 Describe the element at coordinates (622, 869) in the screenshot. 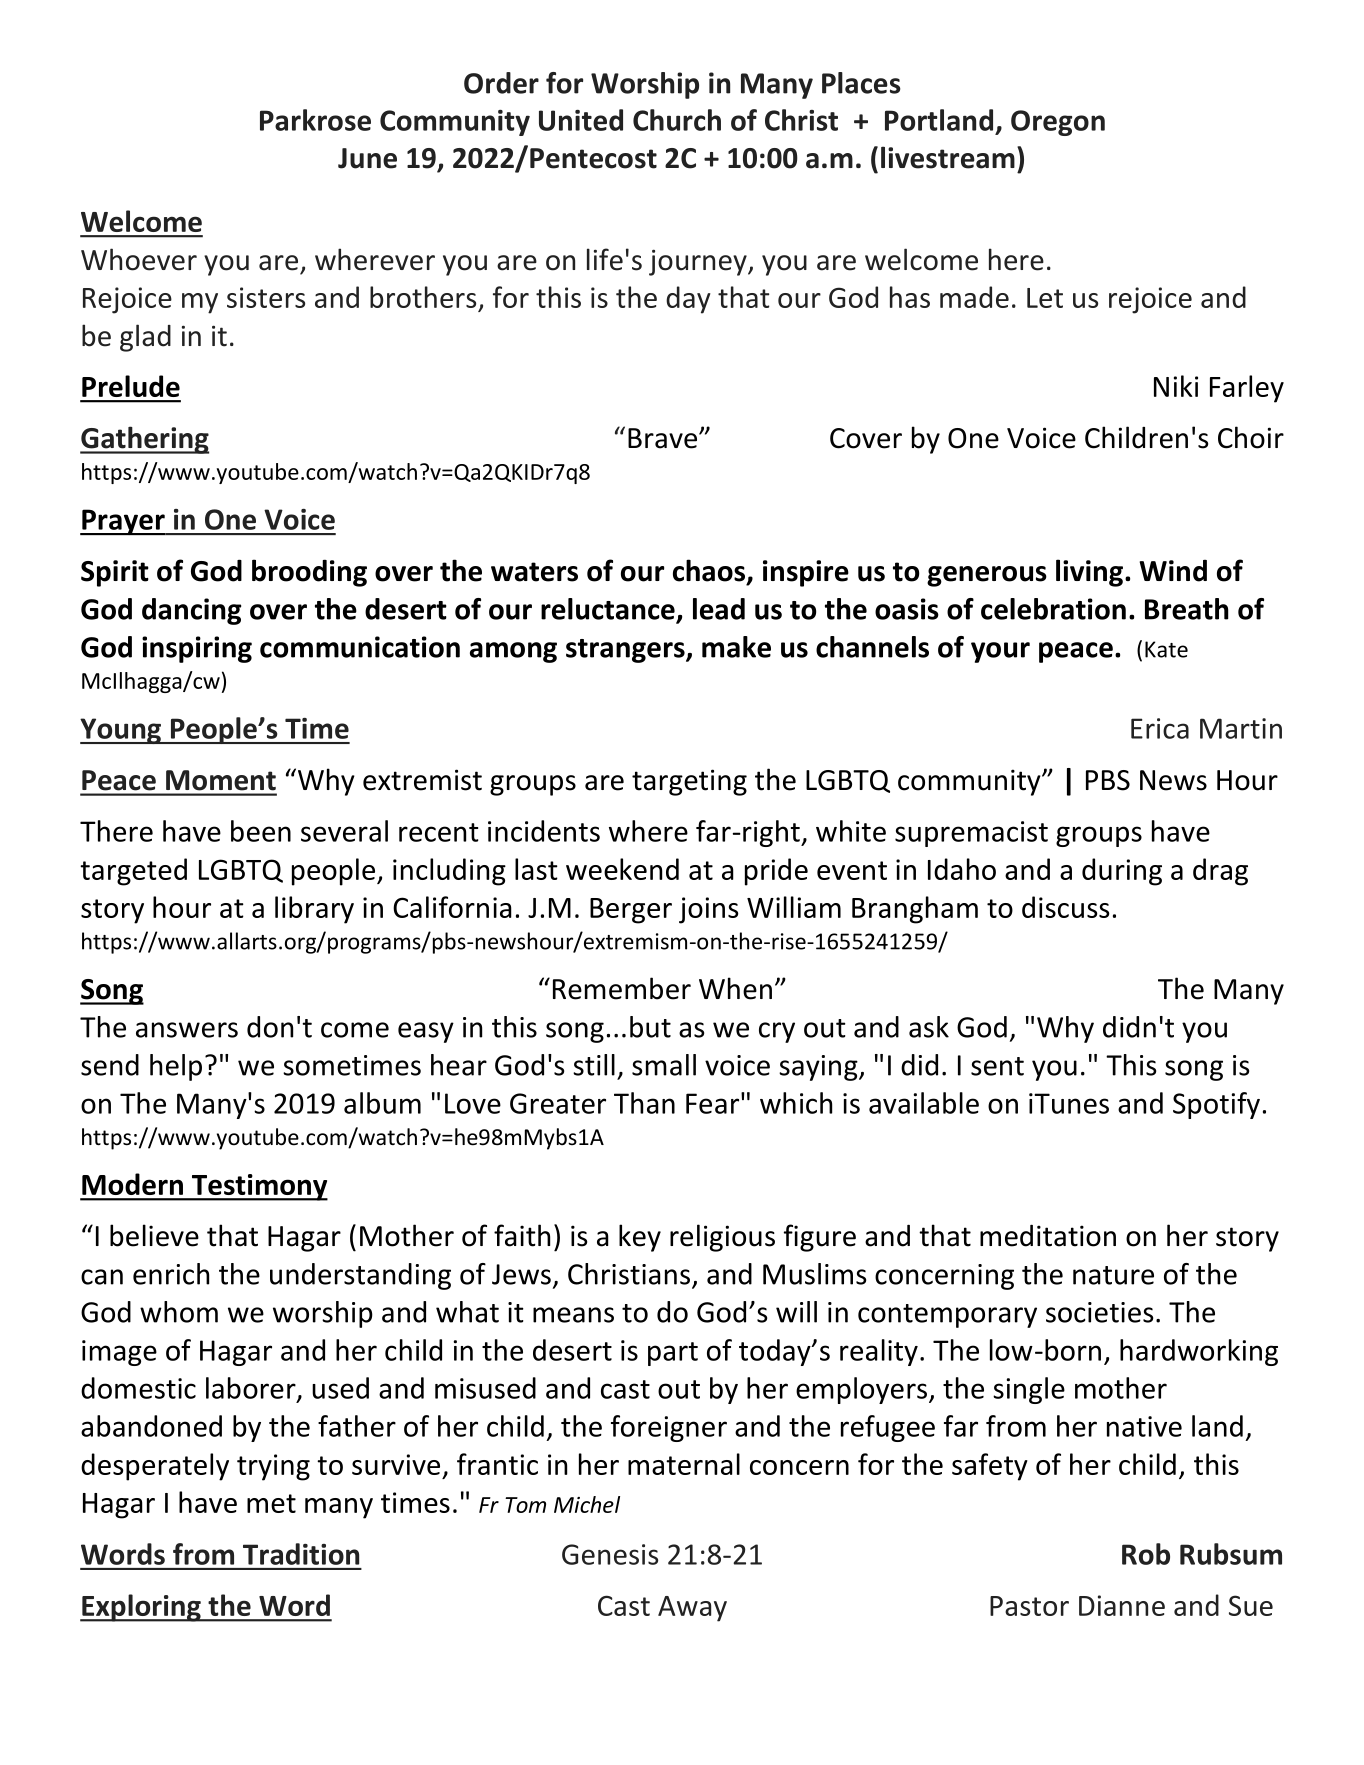

I see `weekend` at that location.
